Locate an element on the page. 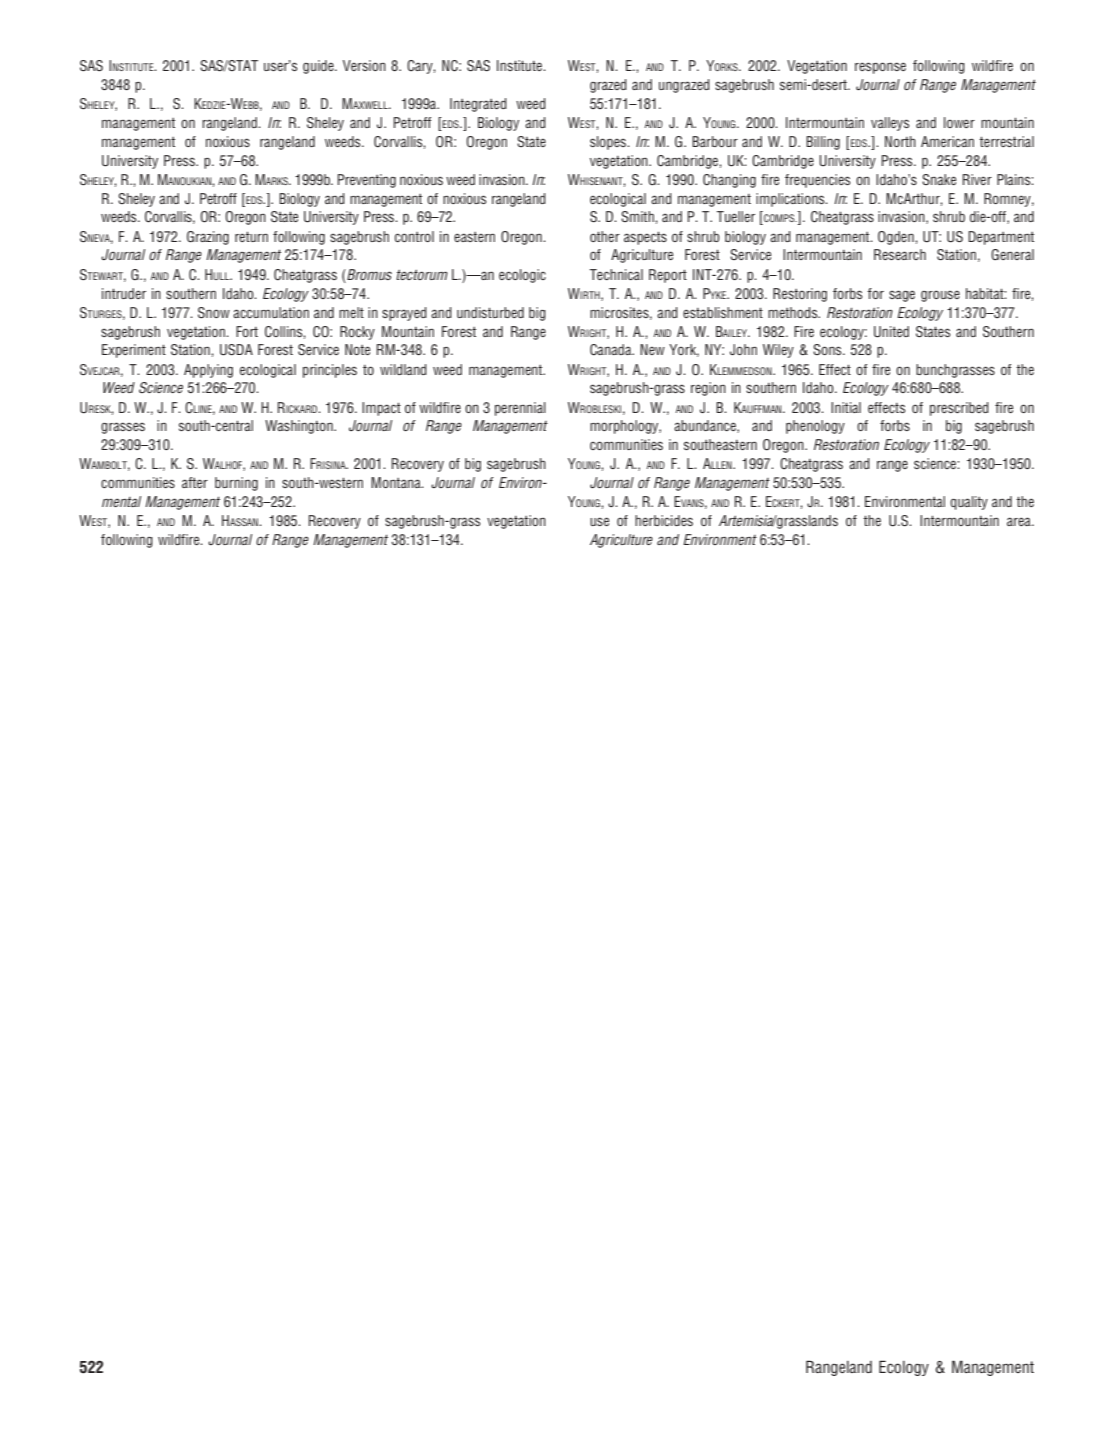 This document has height=1438, width=1111. burning is located at coordinates (236, 484).
